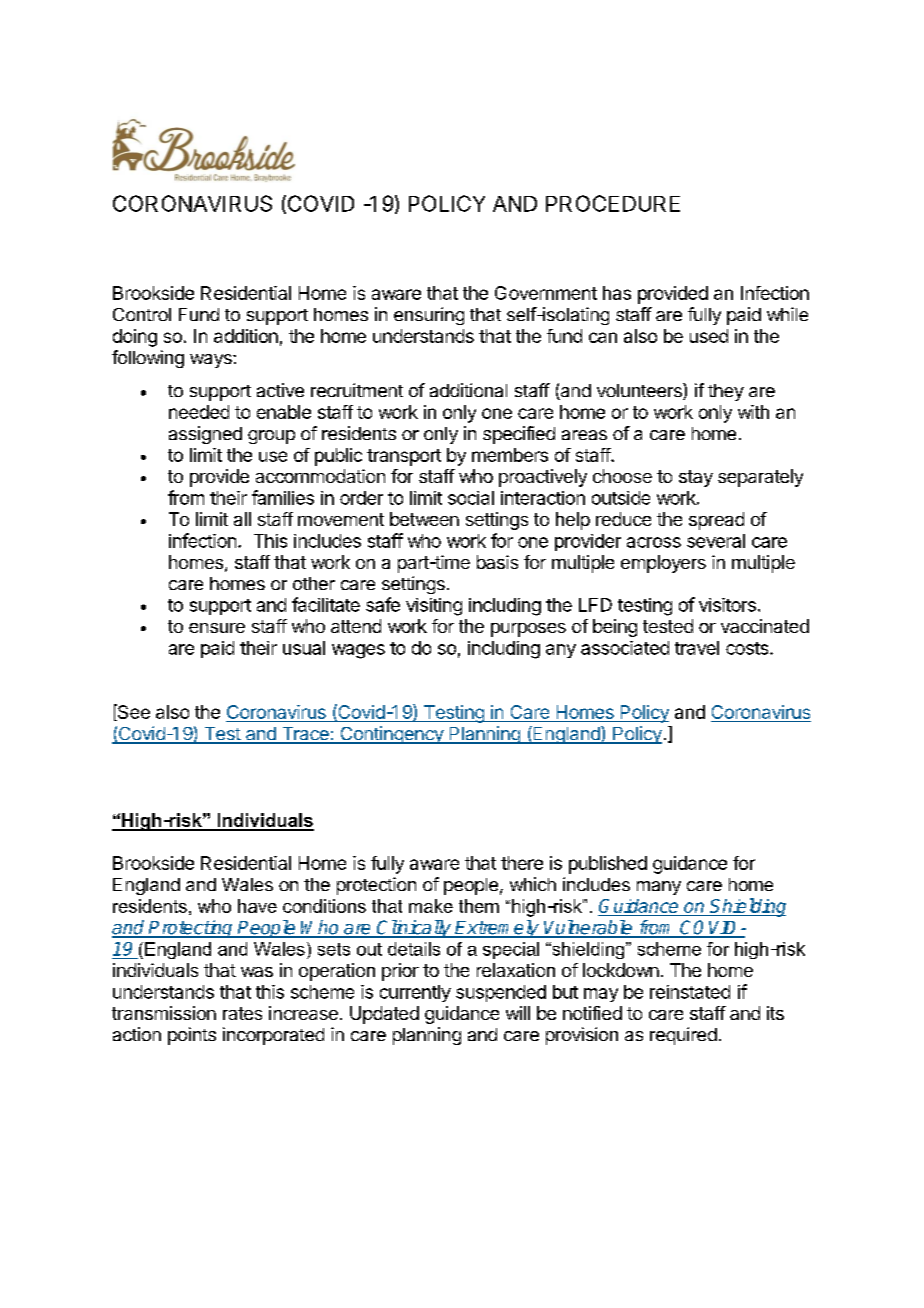 The width and height of the document is (924, 1308). Describe the element at coordinates (257, 906) in the document. I see `have` at that location.
